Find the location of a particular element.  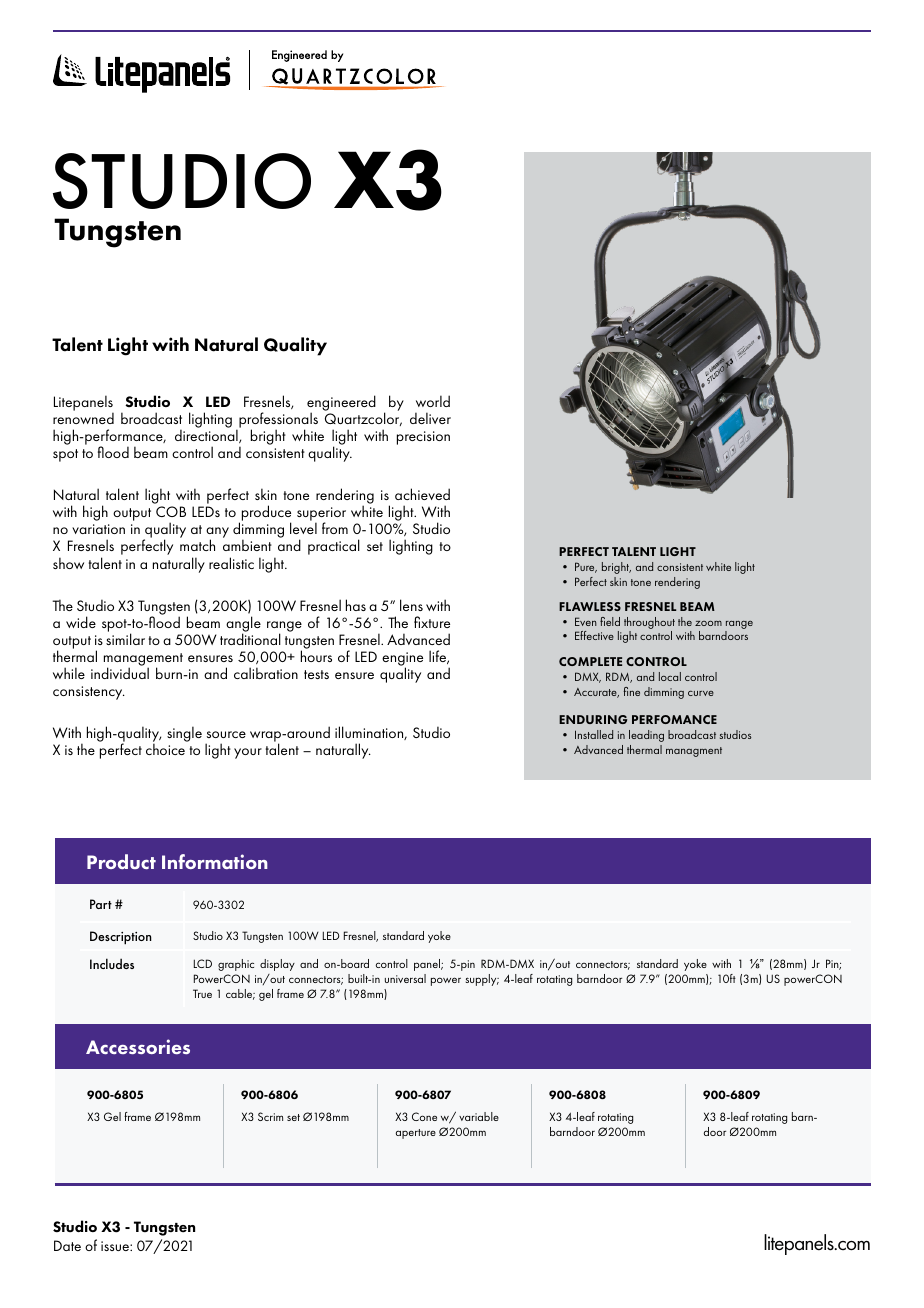

Product is located at coordinates (121, 861).
